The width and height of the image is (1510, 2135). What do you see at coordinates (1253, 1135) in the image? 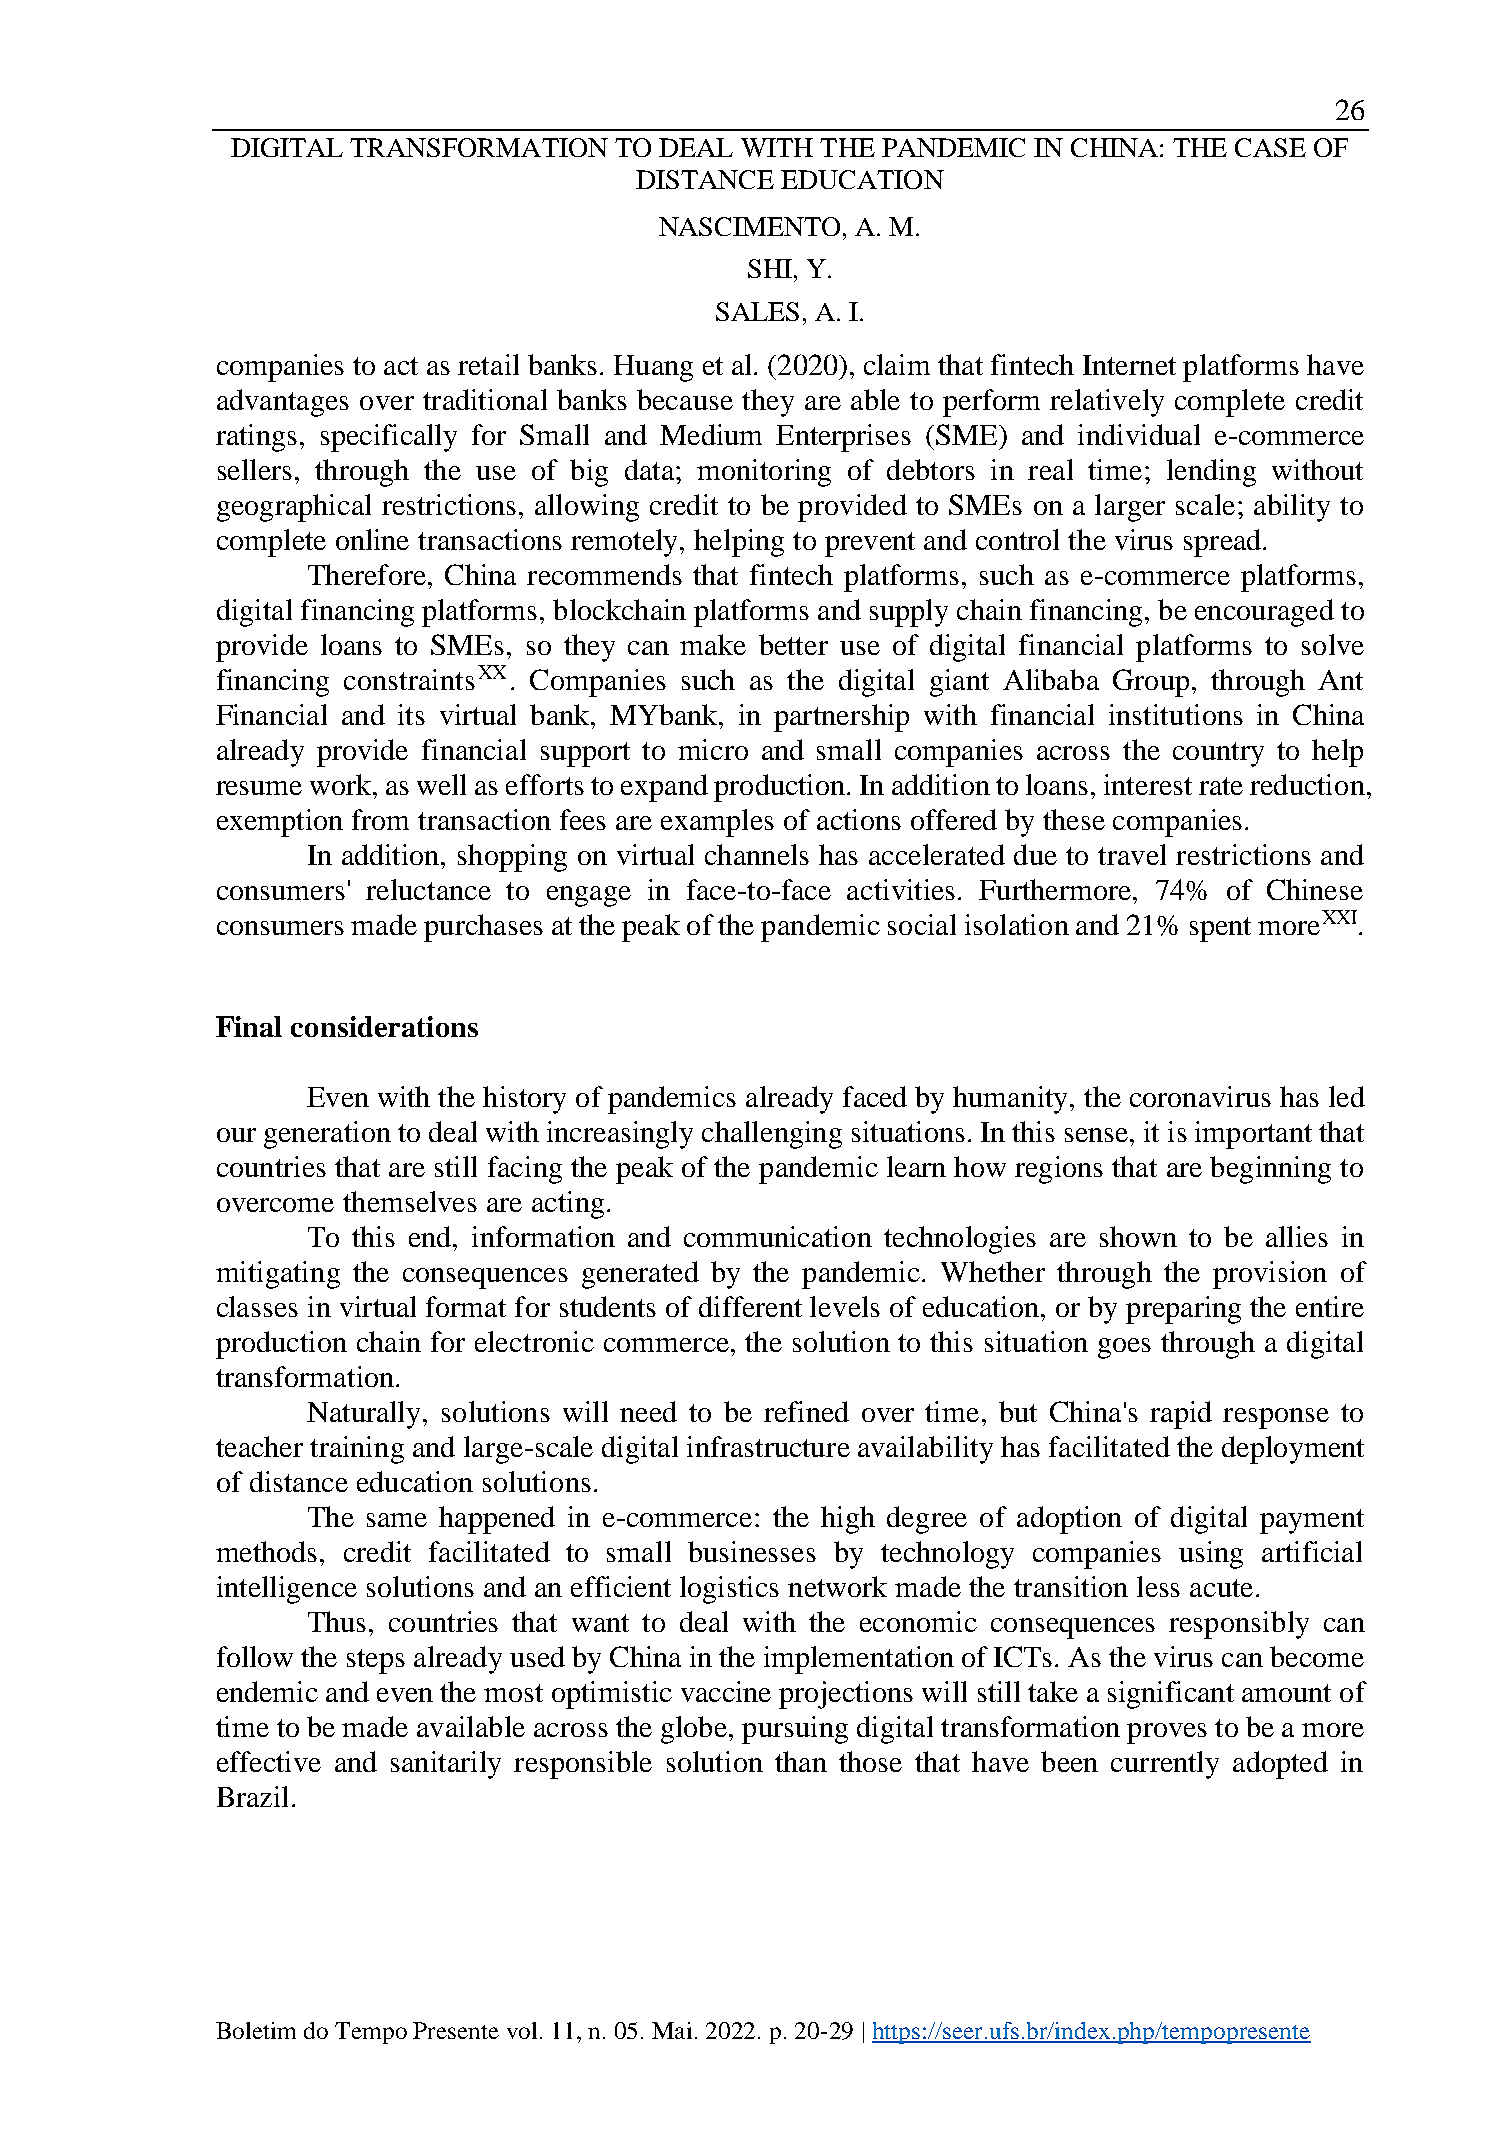
I see `important` at bounding box center [1253, 1135].
